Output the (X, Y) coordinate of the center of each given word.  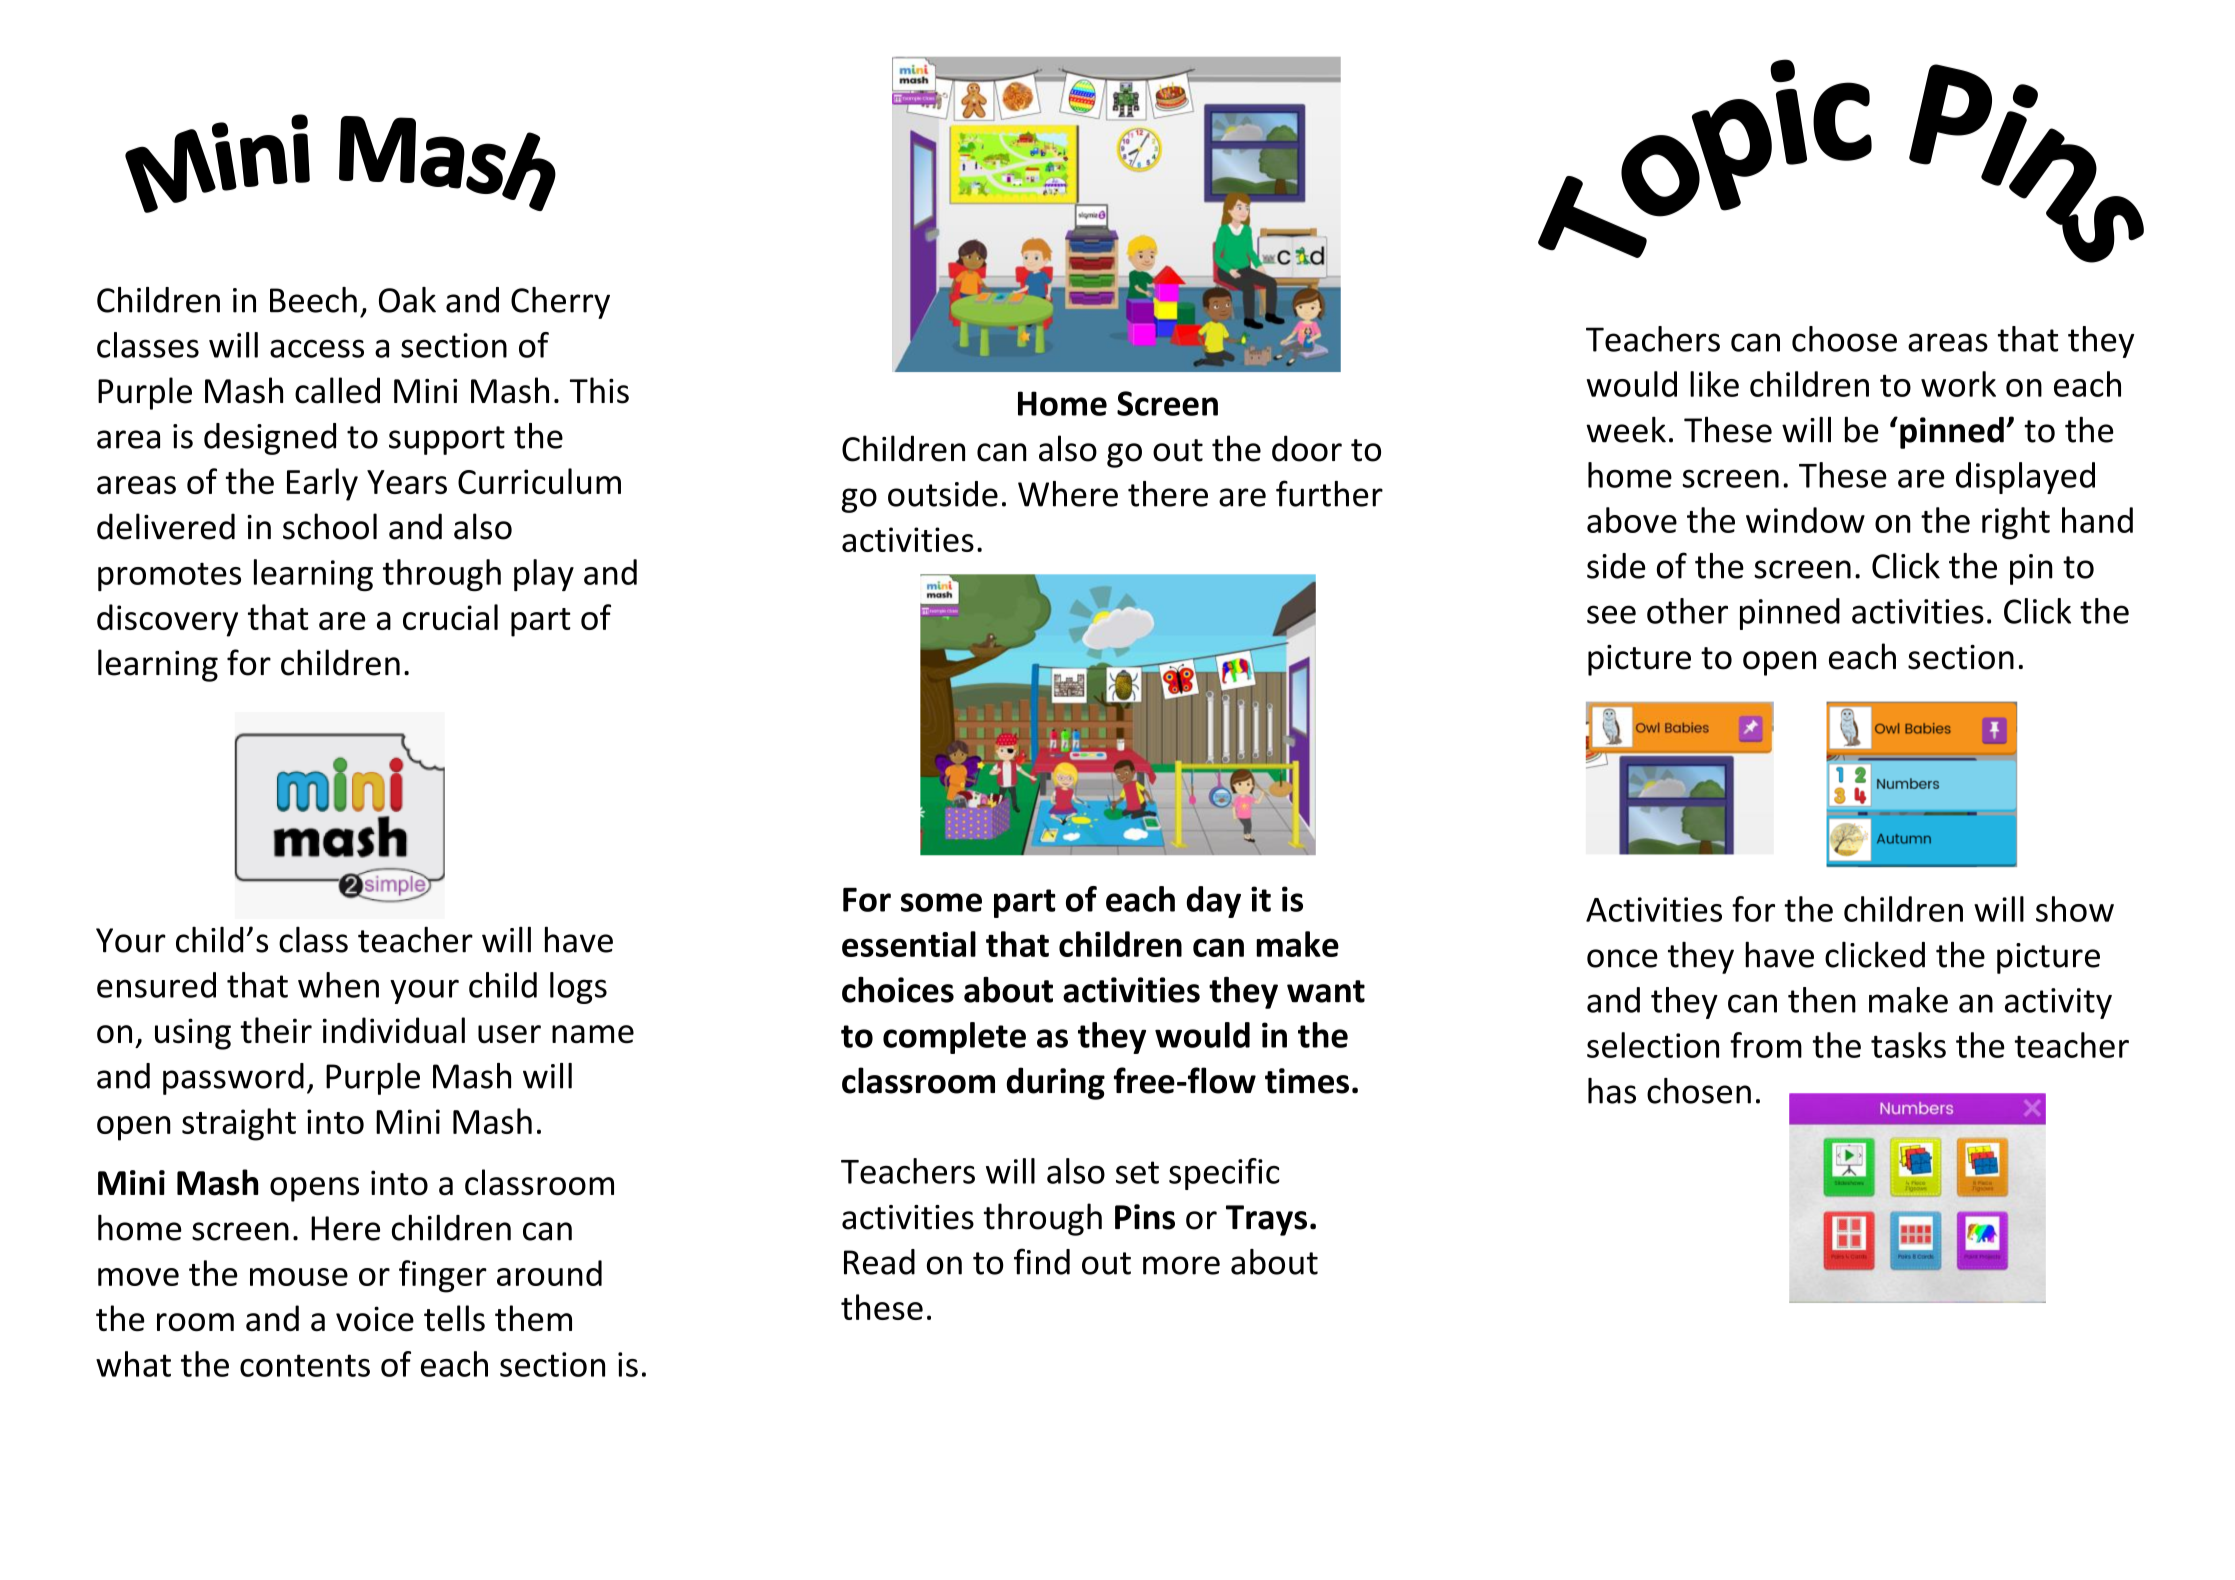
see (1611, 614)
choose (1844, 339)
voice (375, 1319)
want (1326, 991)
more (1181, 1265)
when (338, 985)
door (1307, 448)
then (1822, 1000)
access (317, 348)
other (1687, 611)
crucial (450, 617)
